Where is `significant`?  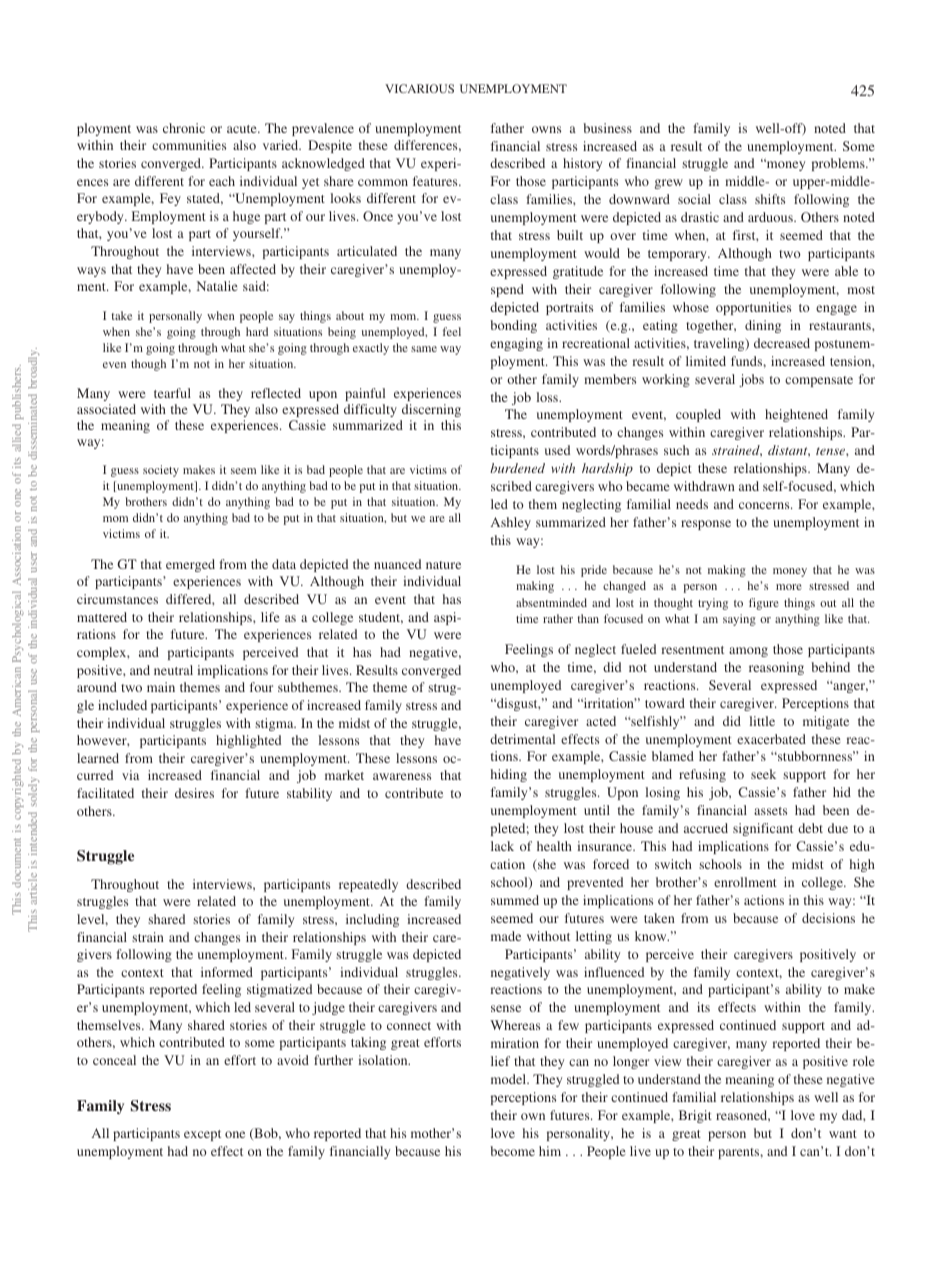 significant is located at coordinates (763, 829).
